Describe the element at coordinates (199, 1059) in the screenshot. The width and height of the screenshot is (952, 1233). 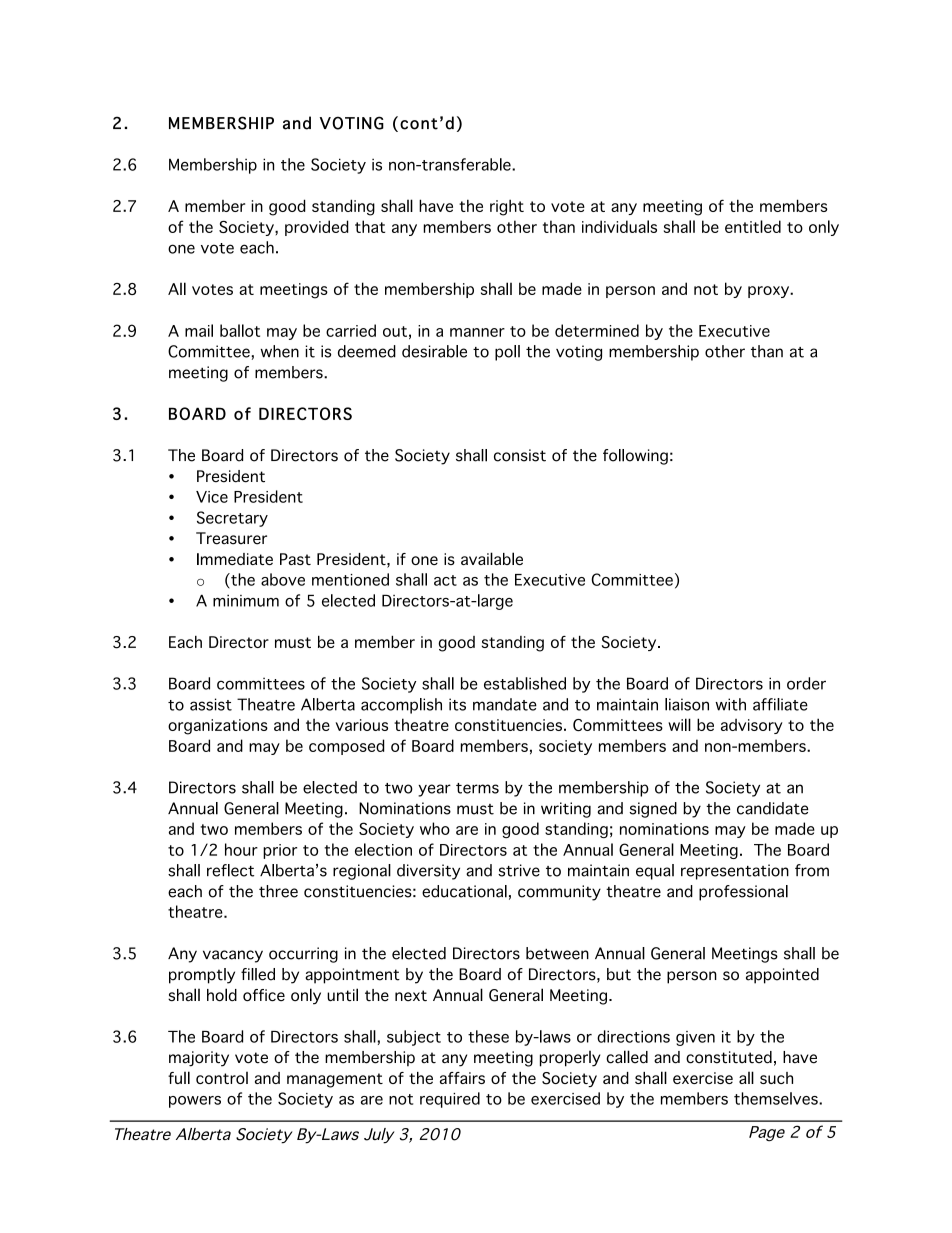
I see `majority` at that location.
